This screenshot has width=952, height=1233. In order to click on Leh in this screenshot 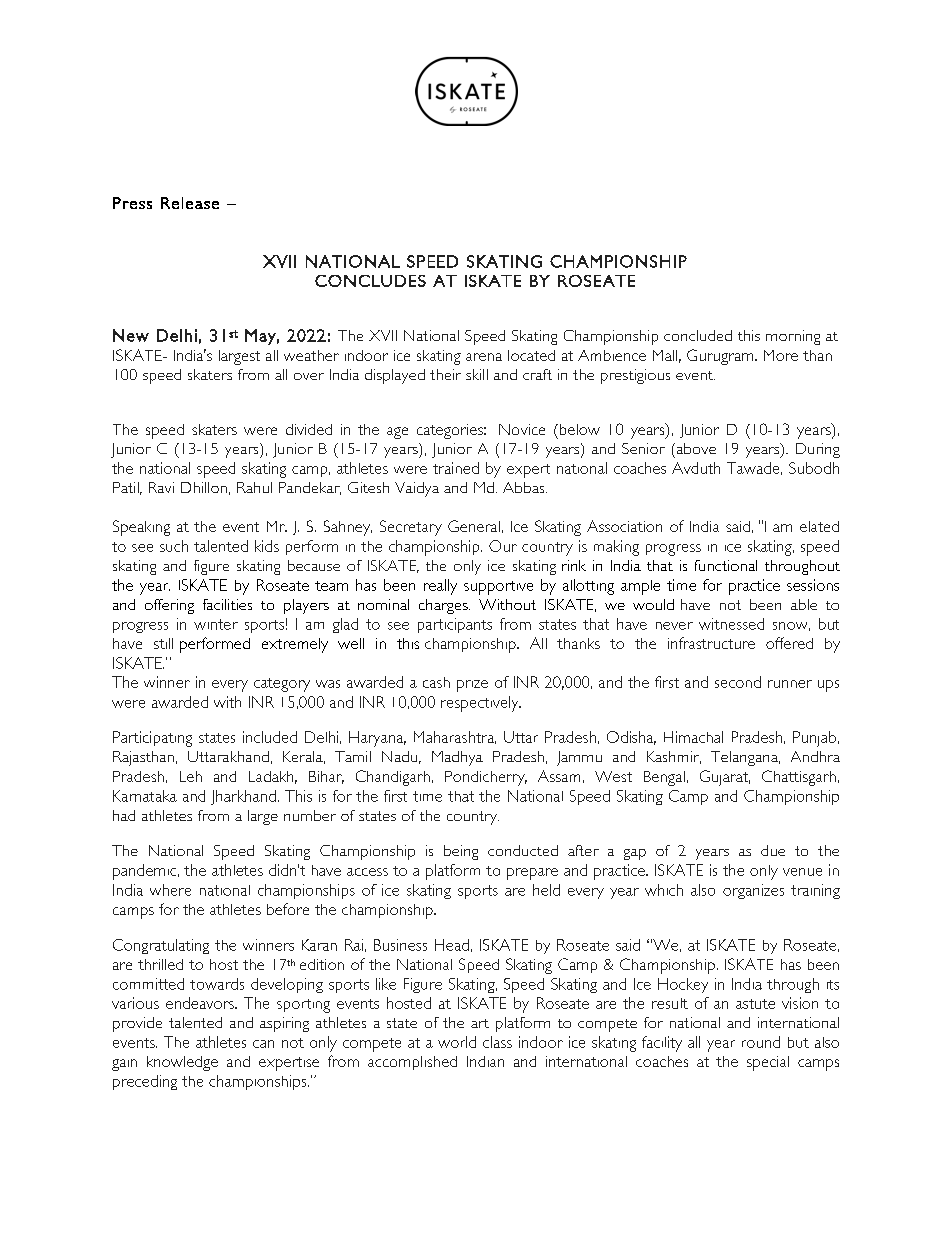, I will do `click(191, 776)`.
